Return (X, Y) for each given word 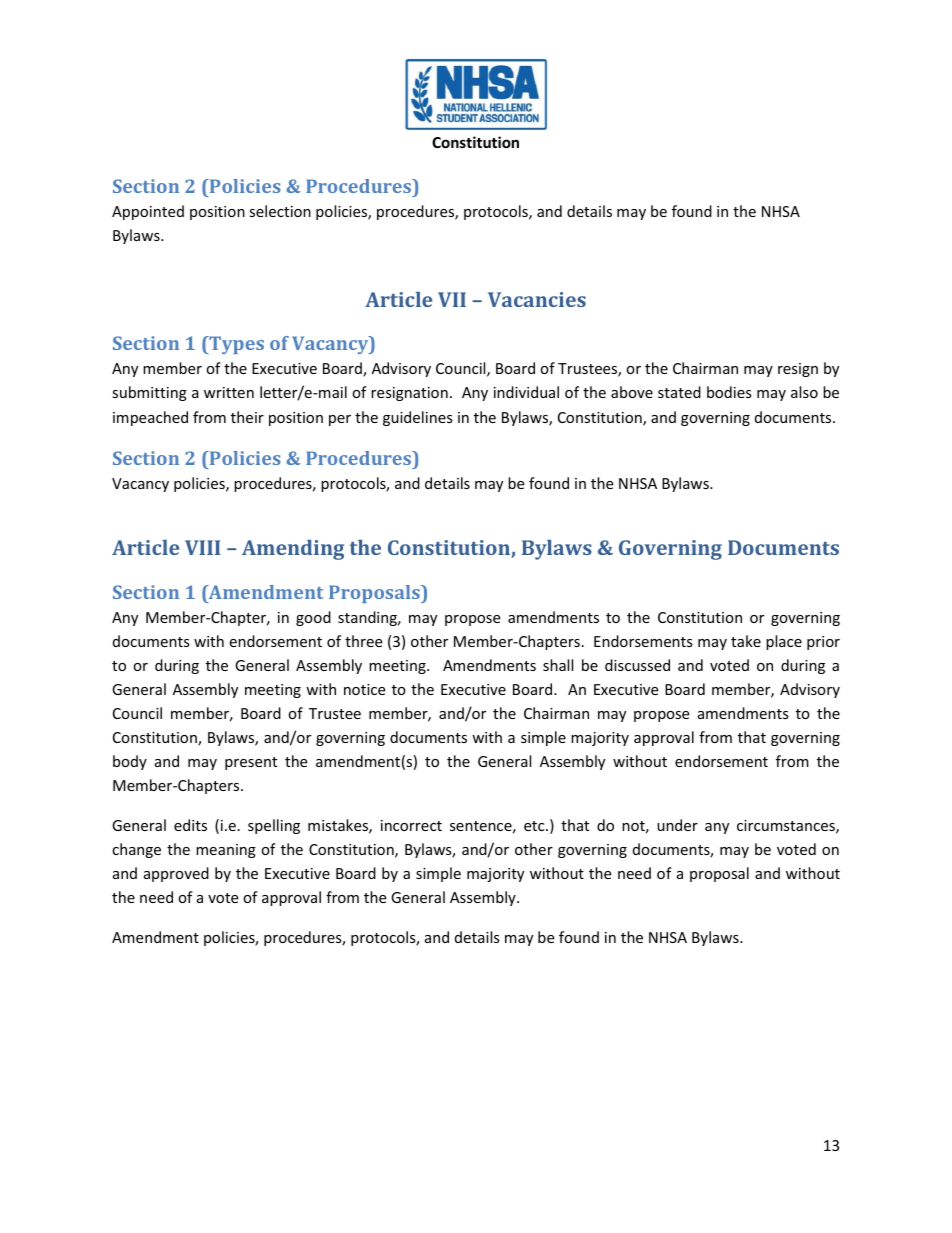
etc (535, 826)
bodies (729, 392)
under (677, 825)
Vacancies (537, 299)
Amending (293, 550)
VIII (202, 547)
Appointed (148, 212)
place (784, 642)
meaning (226, 851)
